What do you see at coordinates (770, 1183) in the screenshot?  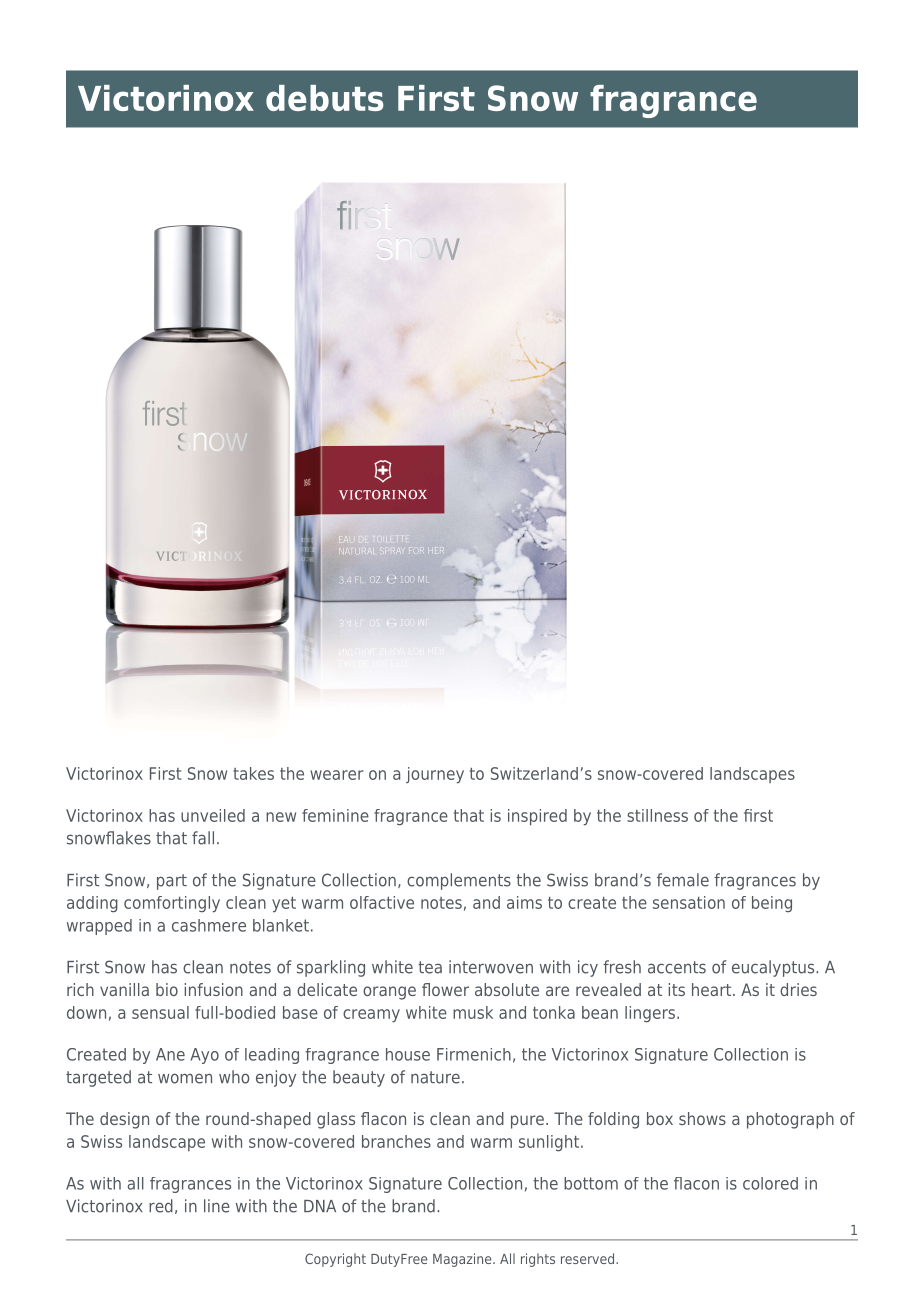 I see `colored` at bounding box center [770, 1183].
